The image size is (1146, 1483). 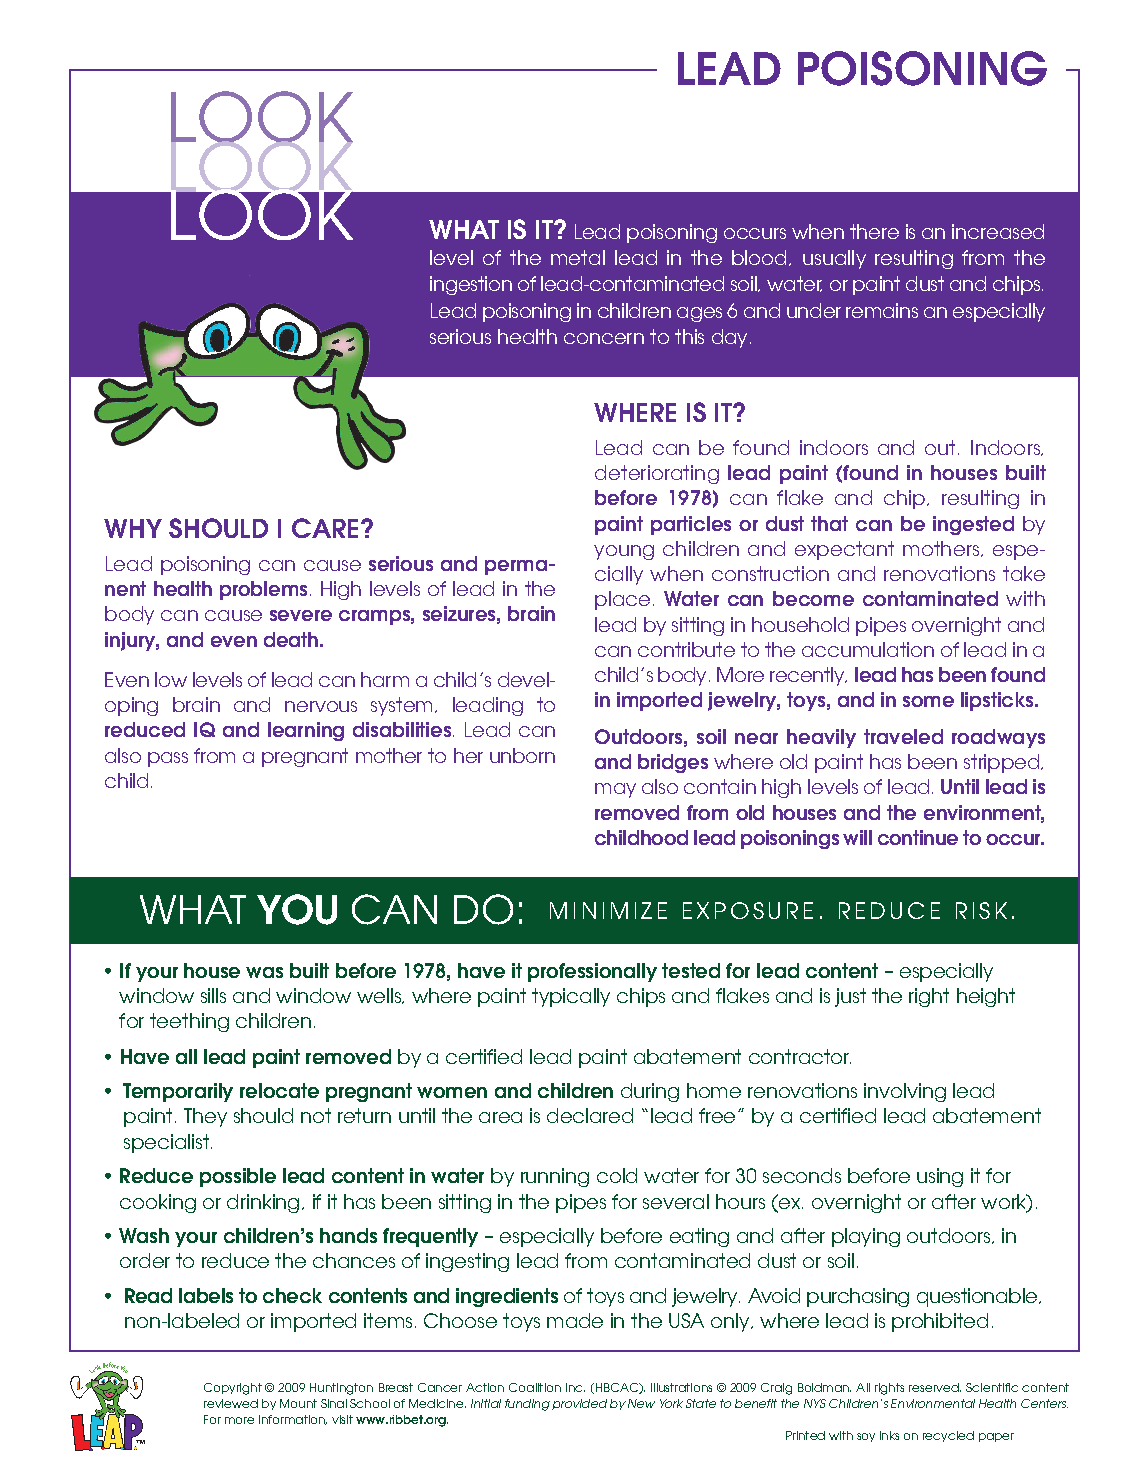 What do you see at coordinates (935, 1387) in the page?
I see `reserved` at bounding box center [935, 1387].
